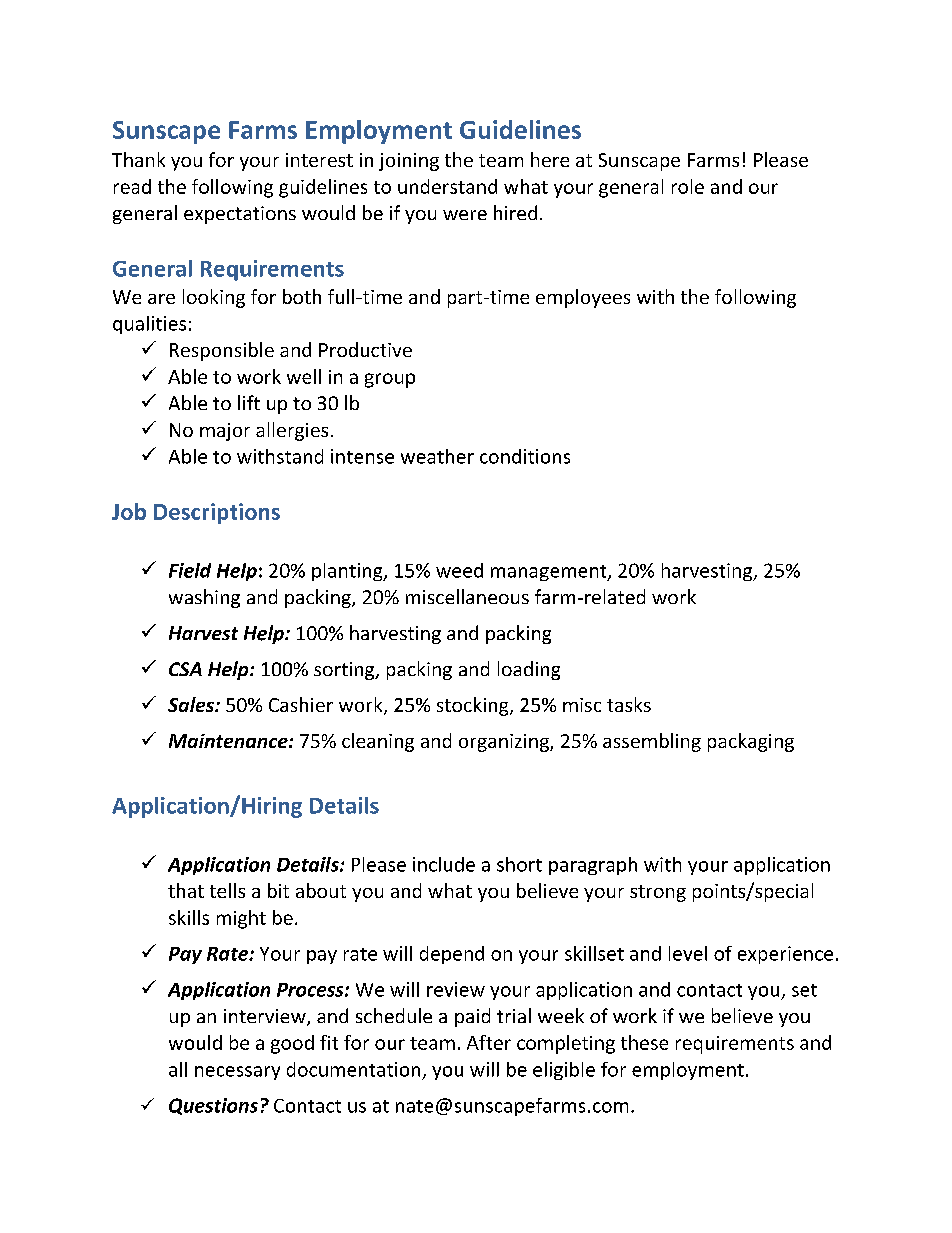  I want to click on strong, so click(658, 893).
